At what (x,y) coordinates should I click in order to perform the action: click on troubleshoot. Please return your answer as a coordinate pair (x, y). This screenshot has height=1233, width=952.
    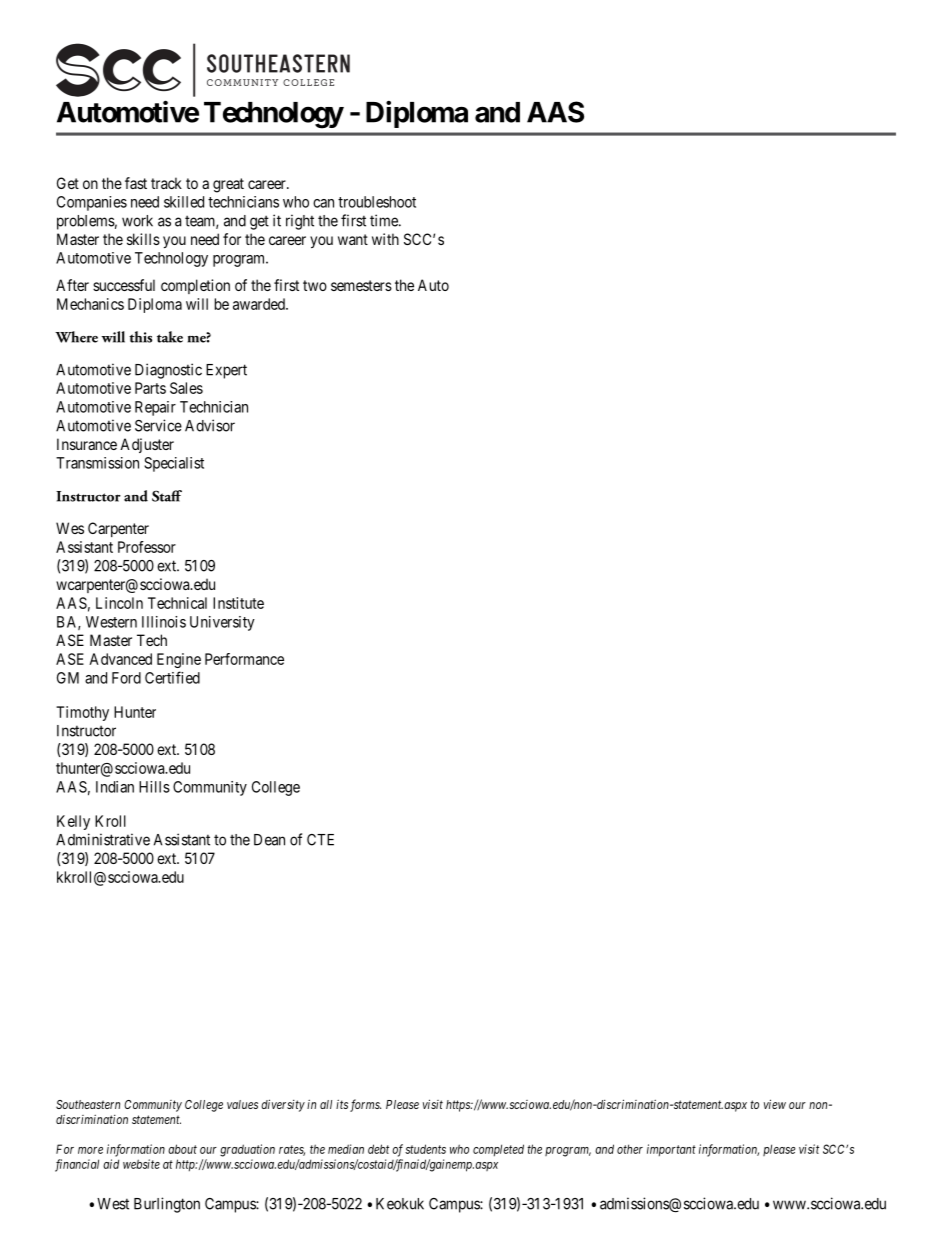
    Looking at the image, I should click on (377, 202).
